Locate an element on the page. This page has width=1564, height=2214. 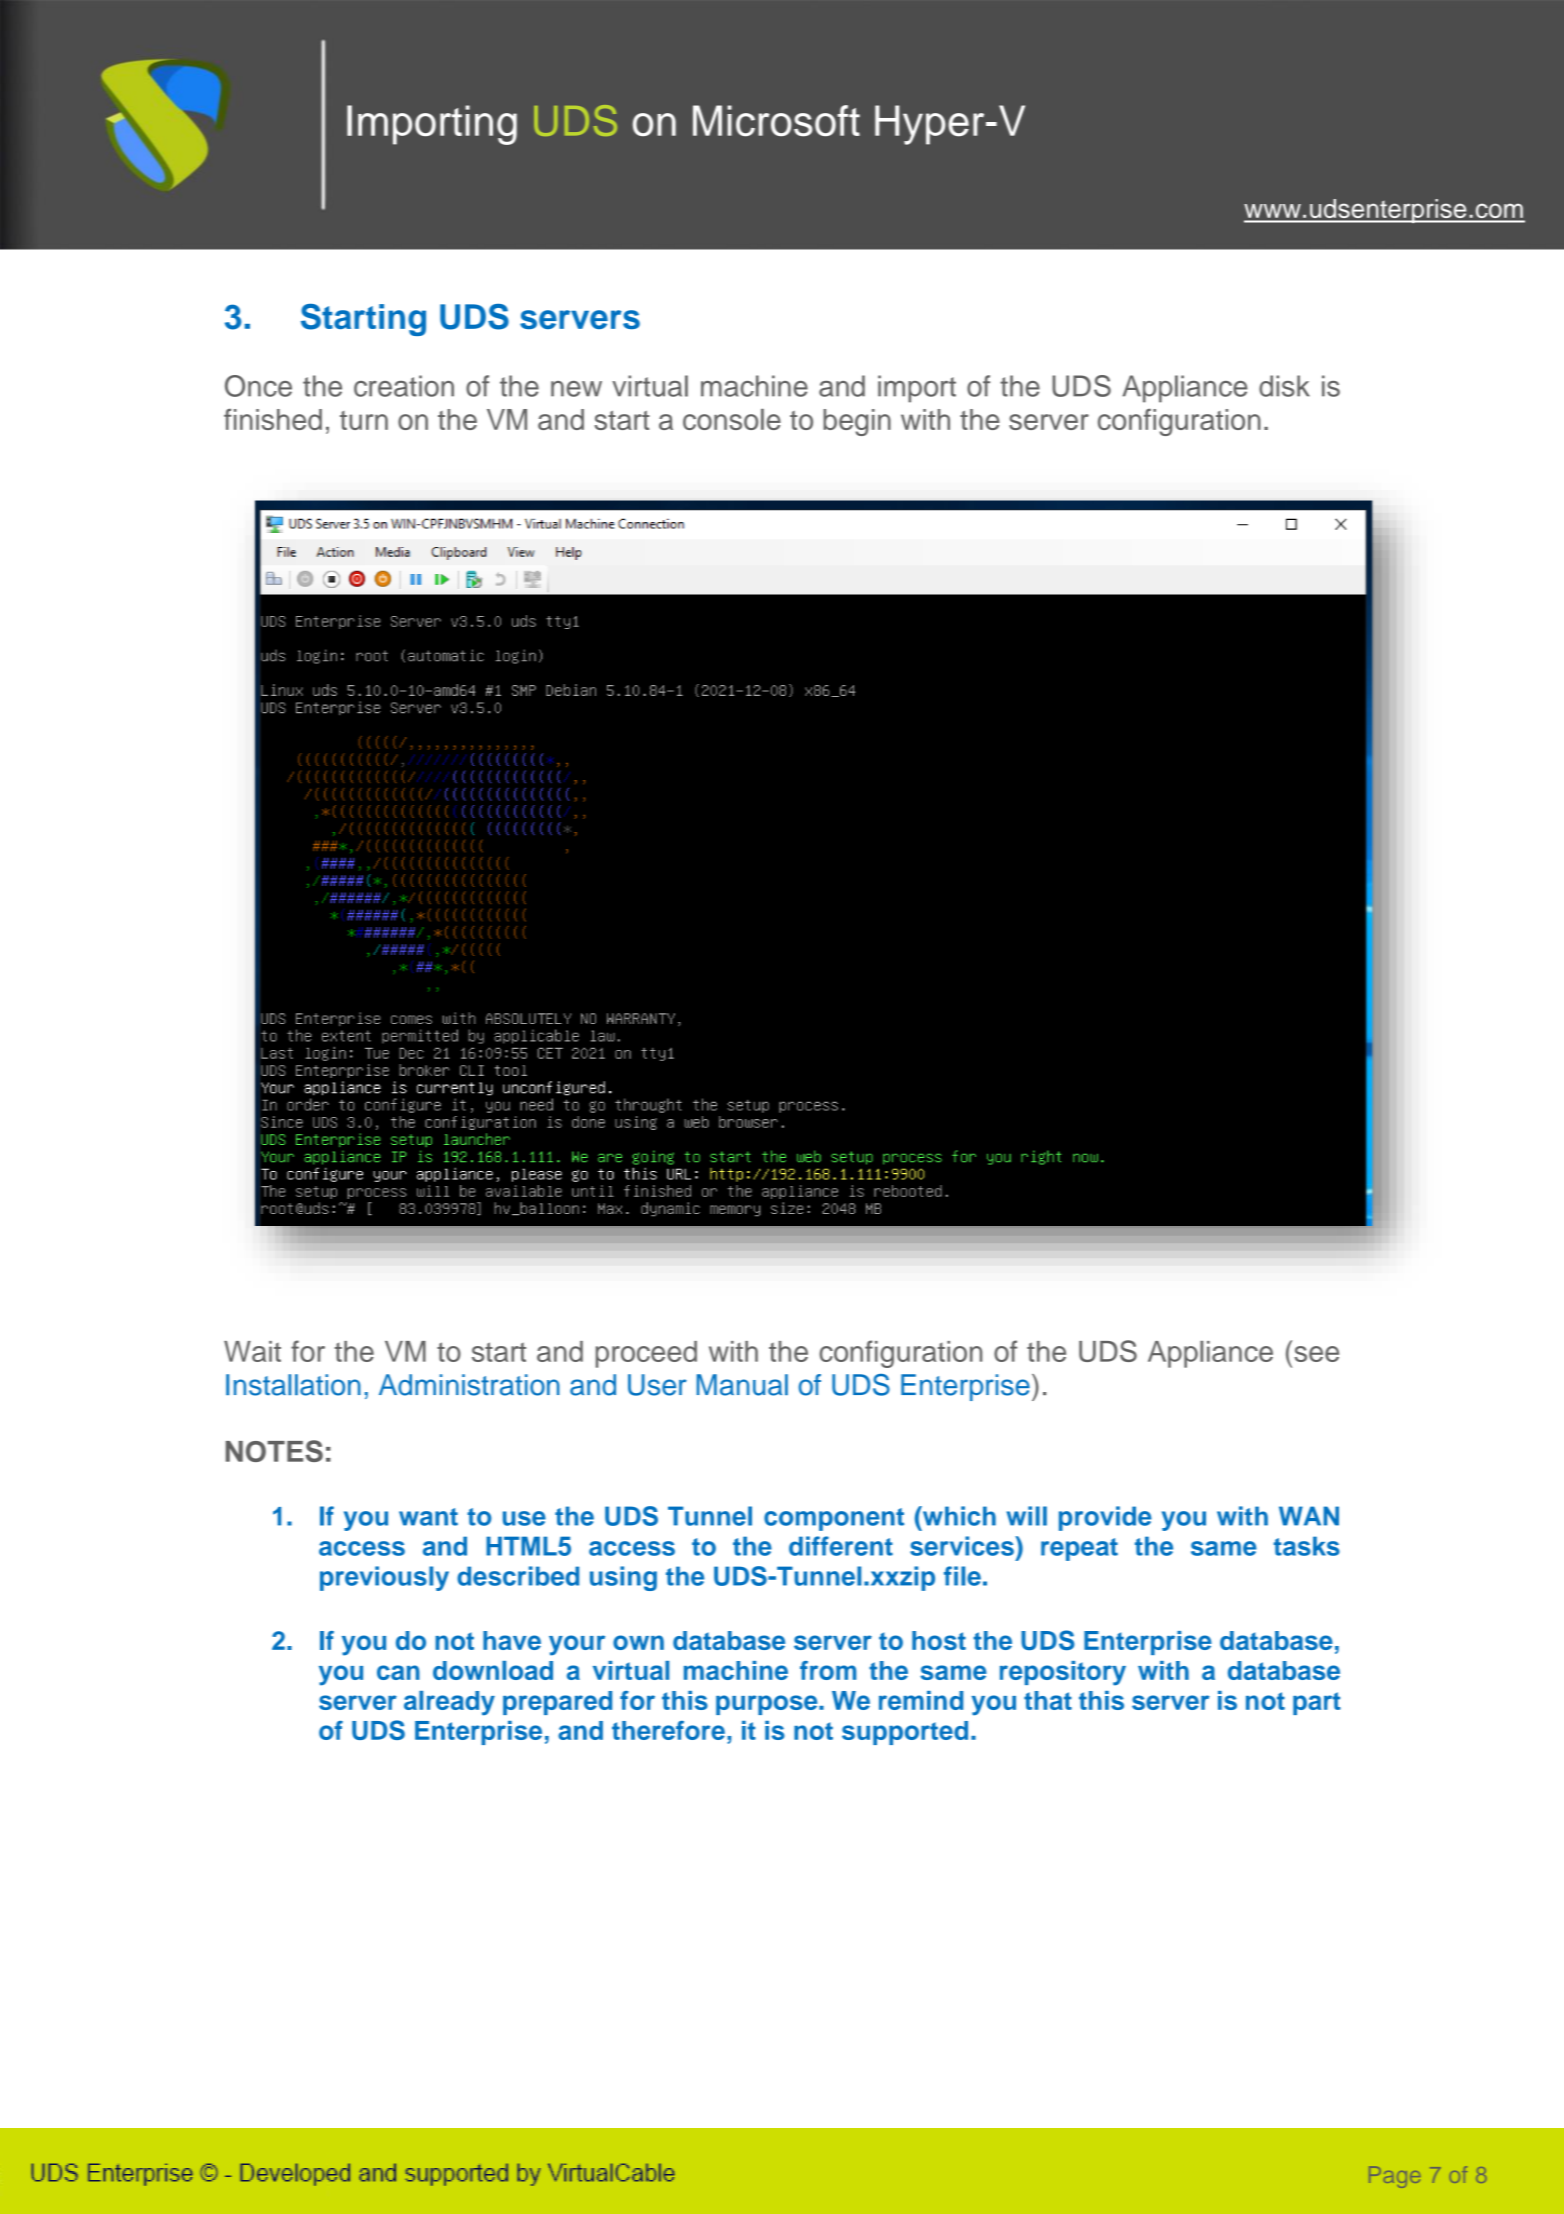
part is located at coordinates (1317, 1703).
